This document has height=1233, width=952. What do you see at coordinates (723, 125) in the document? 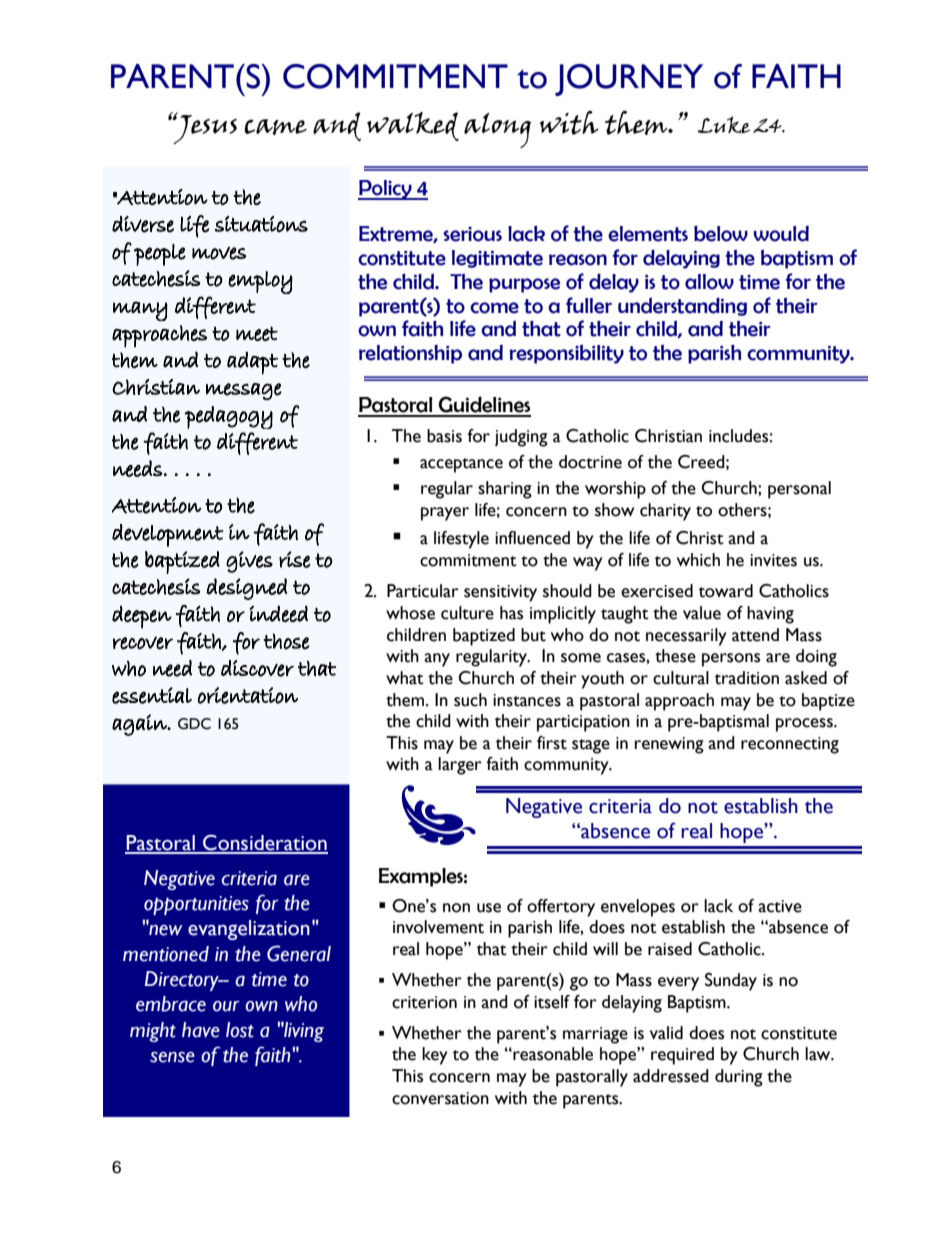
I see `Luke` at bounding box center [723, 125].
